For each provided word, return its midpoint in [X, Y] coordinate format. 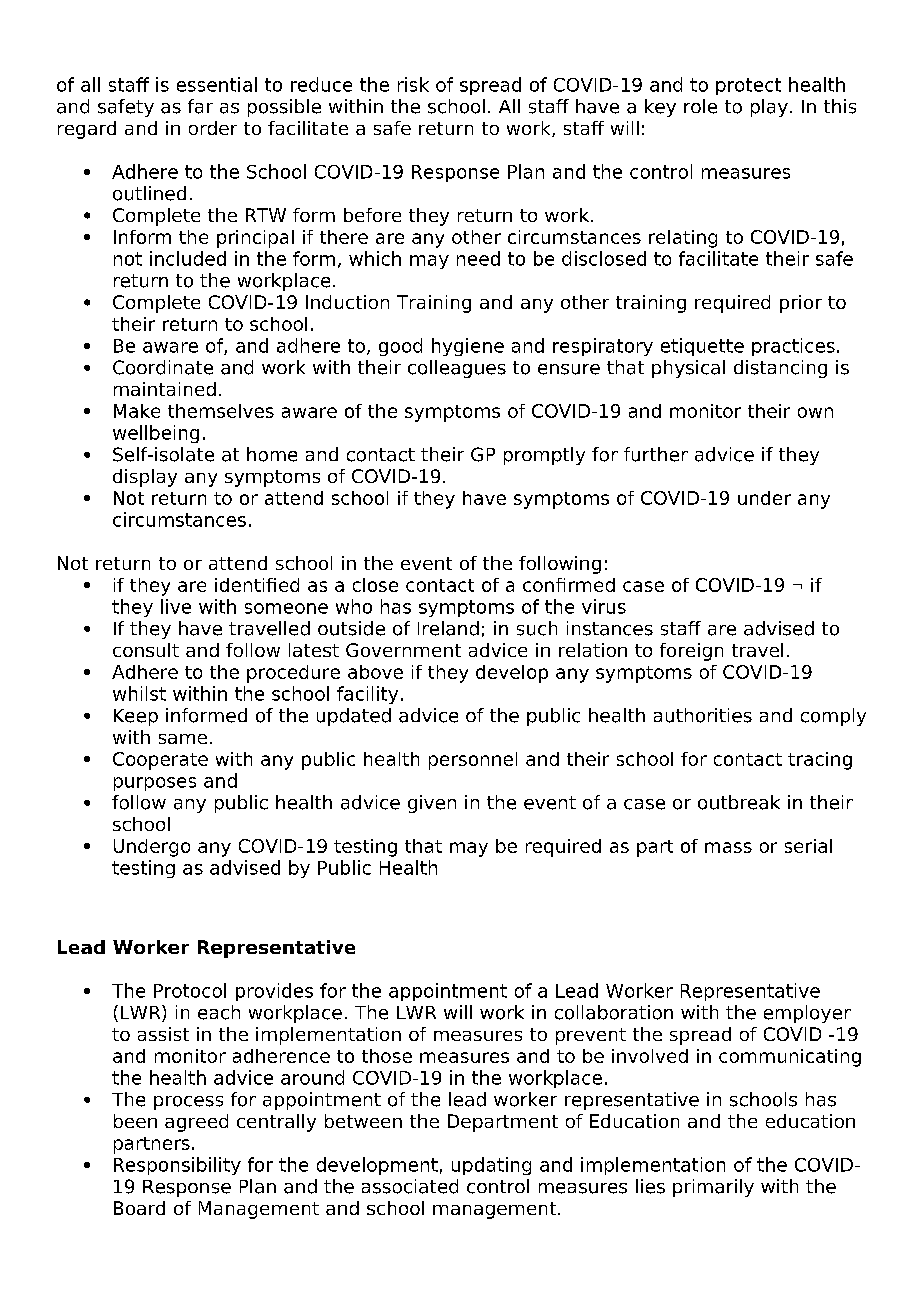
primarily [713, 1188]
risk [413, 84]
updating [491, 1166]
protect [748, 86]
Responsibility [177, 1166]
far [200, 106]
